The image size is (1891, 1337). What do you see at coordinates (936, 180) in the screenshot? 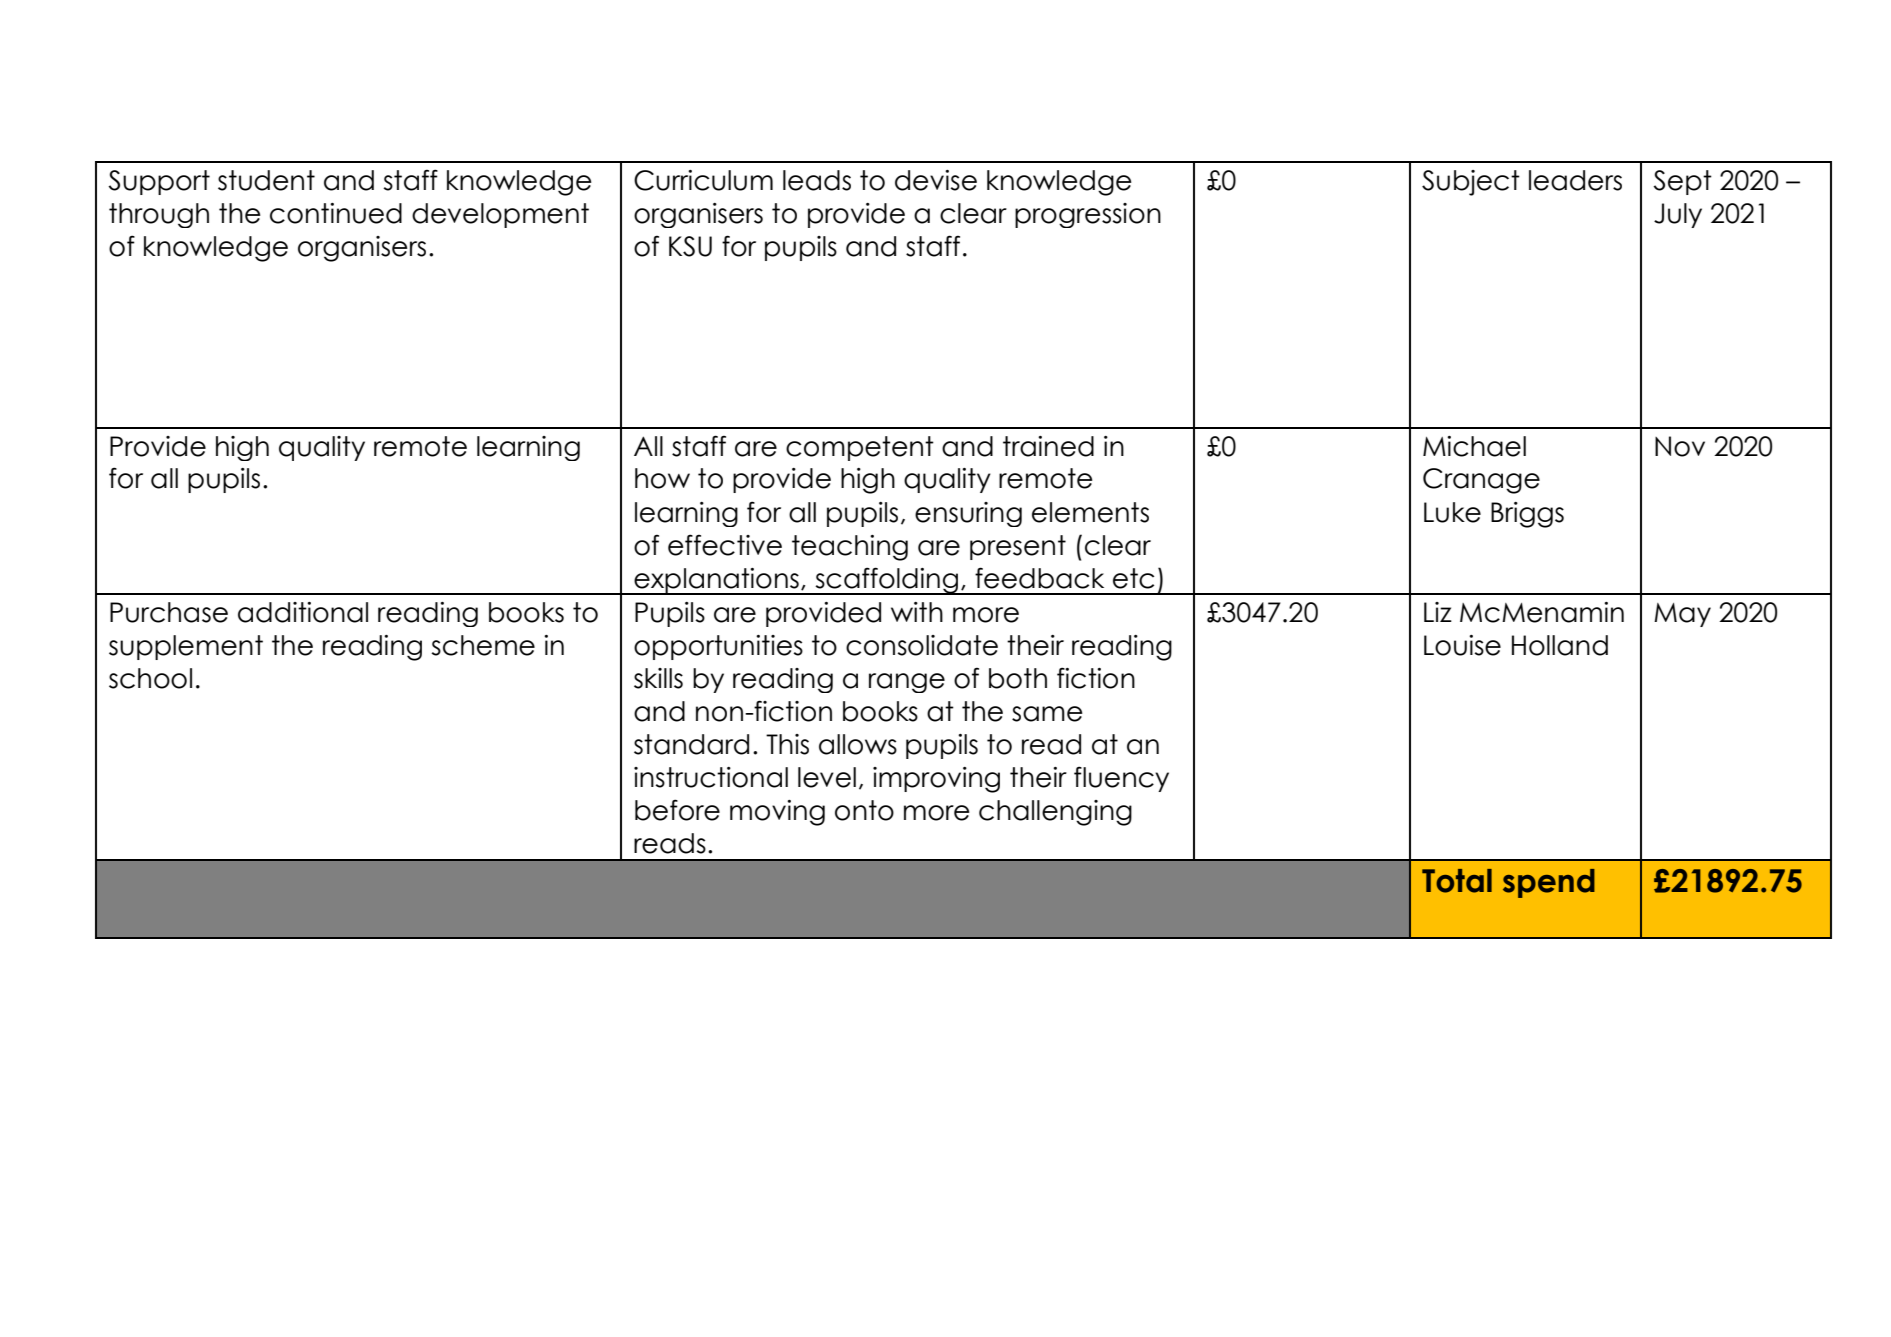
I see `devise` at bounding box center [936, 180].
